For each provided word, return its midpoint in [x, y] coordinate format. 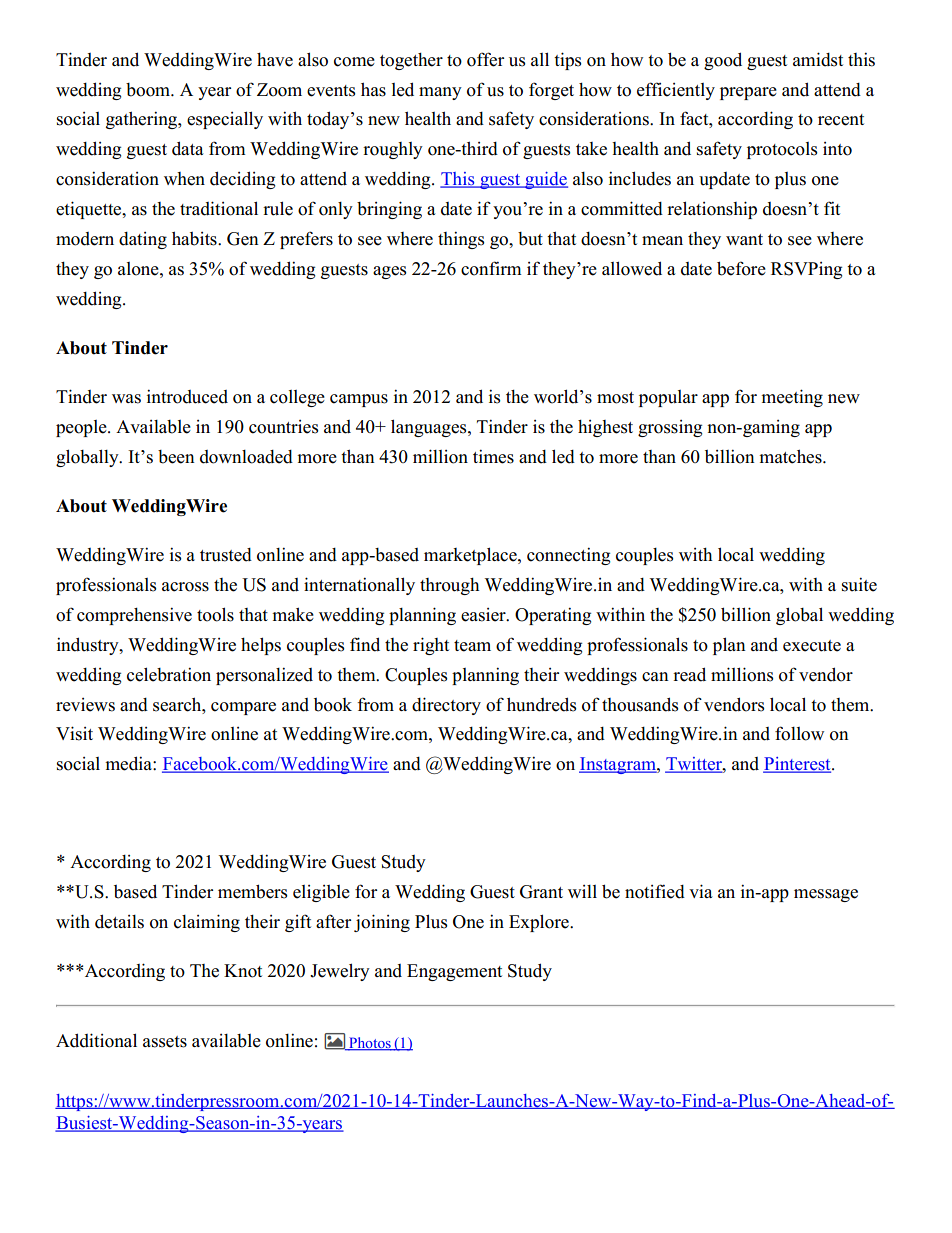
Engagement [454, 972]
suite [859, 584]
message [826, 895]
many [440, 93]
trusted [226, 555]
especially [225, 120]
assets [165, 1042]
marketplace [471, 556]
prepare [748, 93]
